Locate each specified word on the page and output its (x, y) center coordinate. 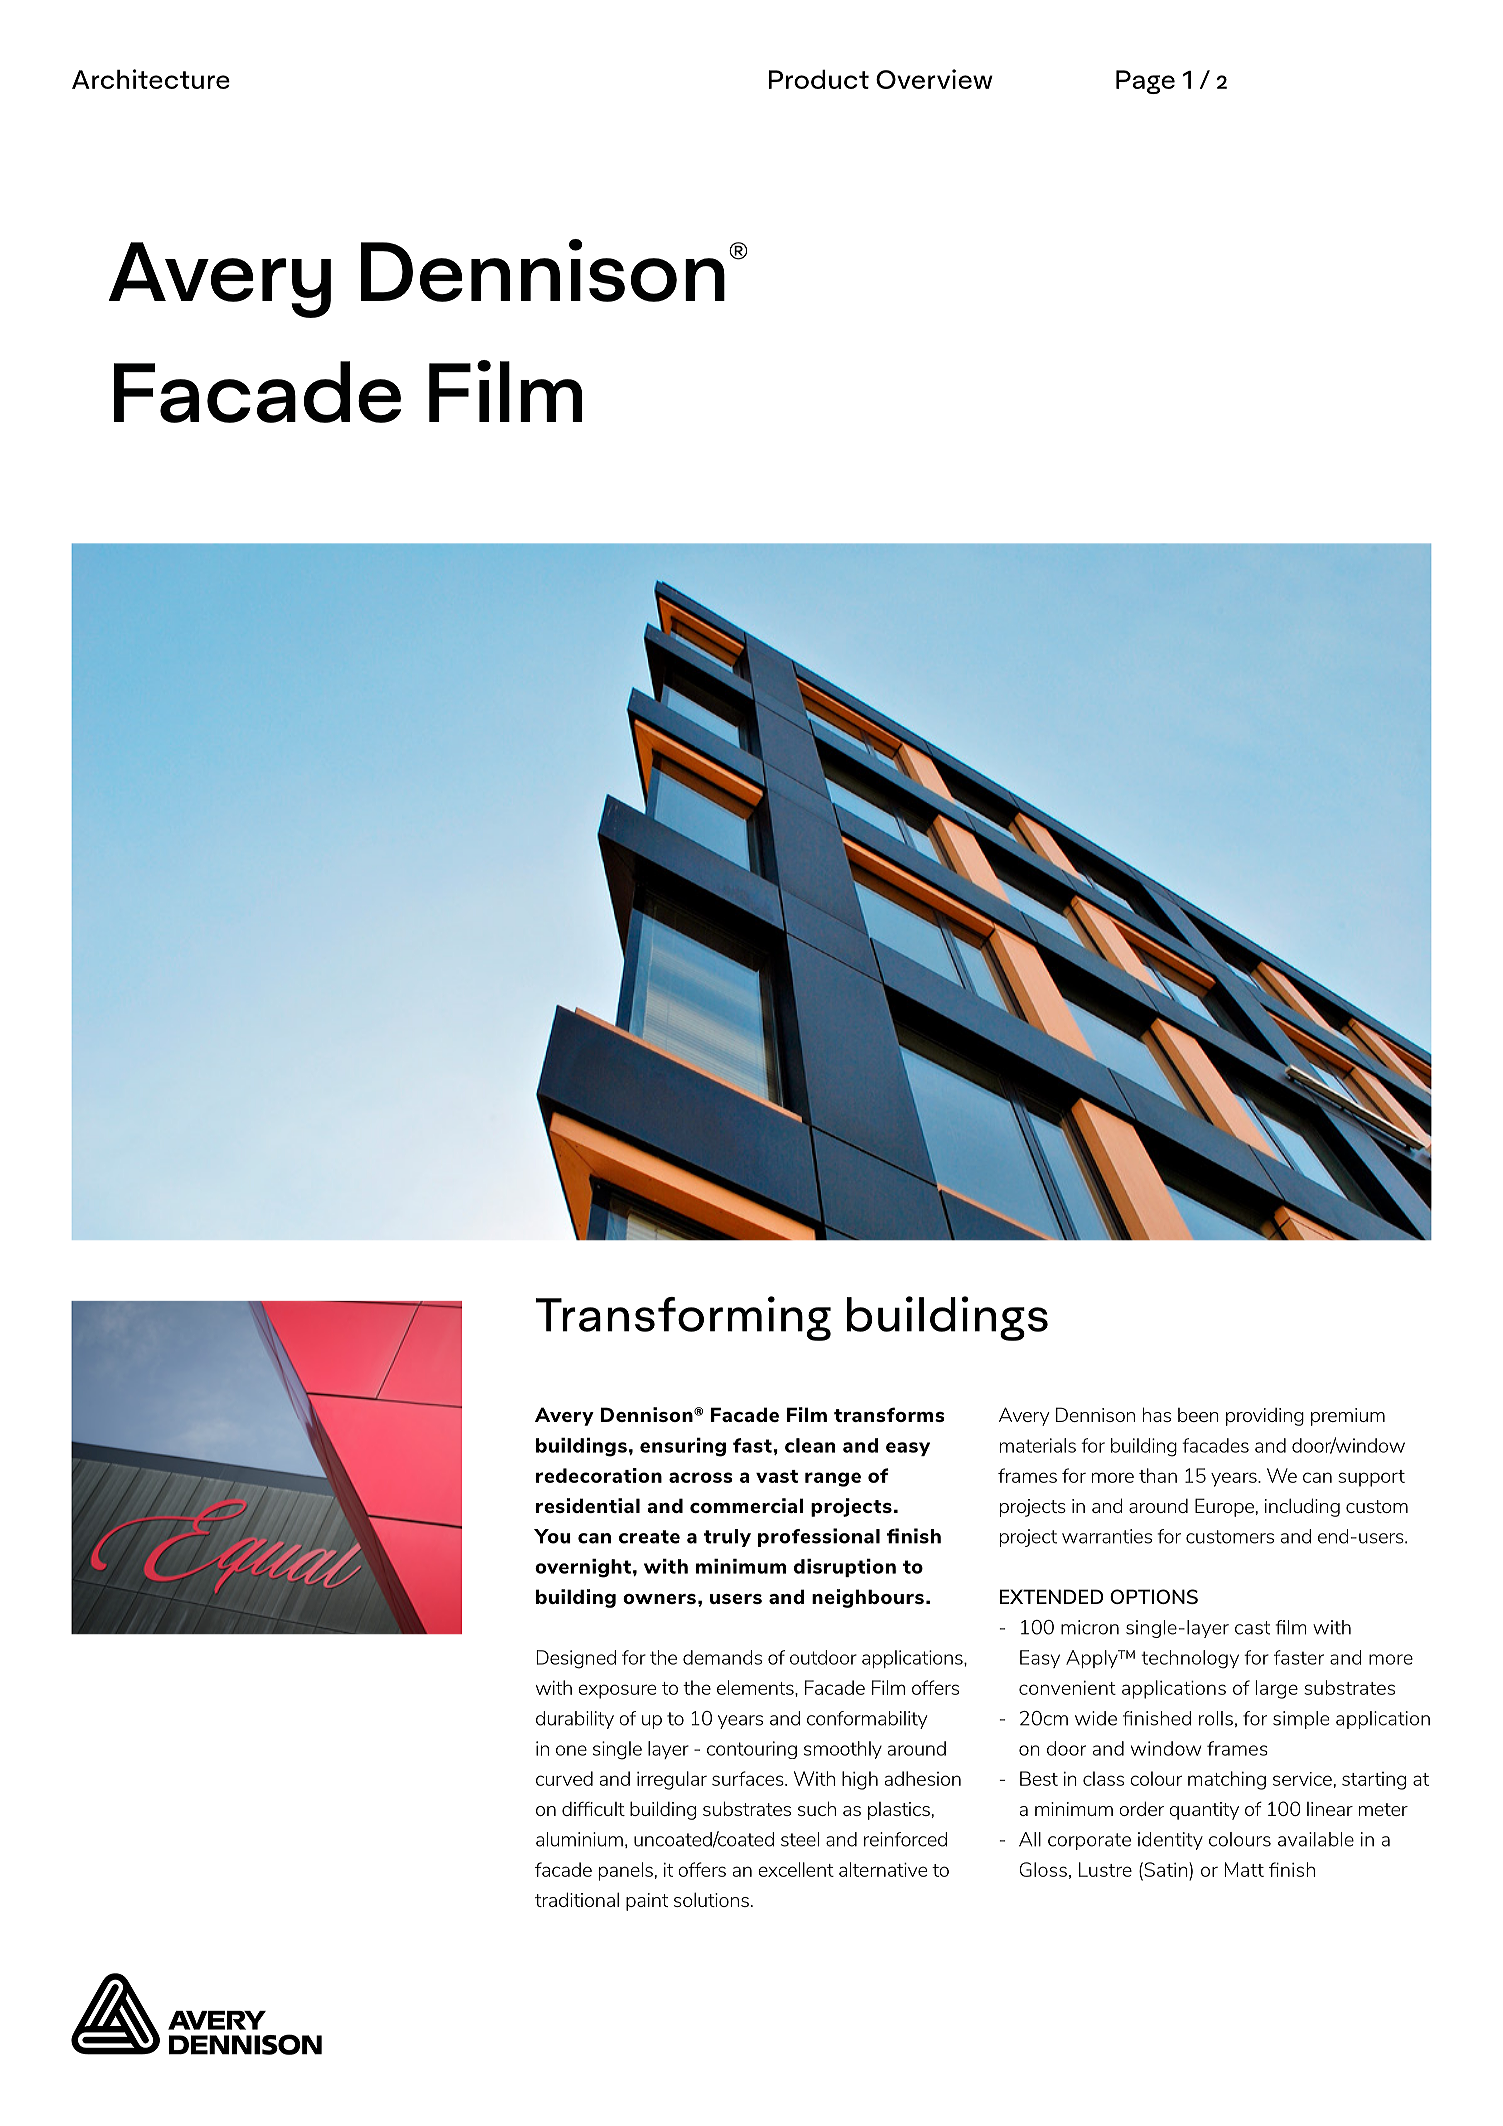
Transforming (683, 1318)
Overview (934, 79)
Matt (1244, 1869)
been (1198, 1415)
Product (819, 79)
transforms (889, 1414)
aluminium (579, 1839)
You (552, 1536)
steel (800, 1839)
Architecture (151, 79)
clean (810, 1445)
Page (1145, 82)
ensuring (683, 1447)
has (1157, 1414)
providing (1265, 1417)
